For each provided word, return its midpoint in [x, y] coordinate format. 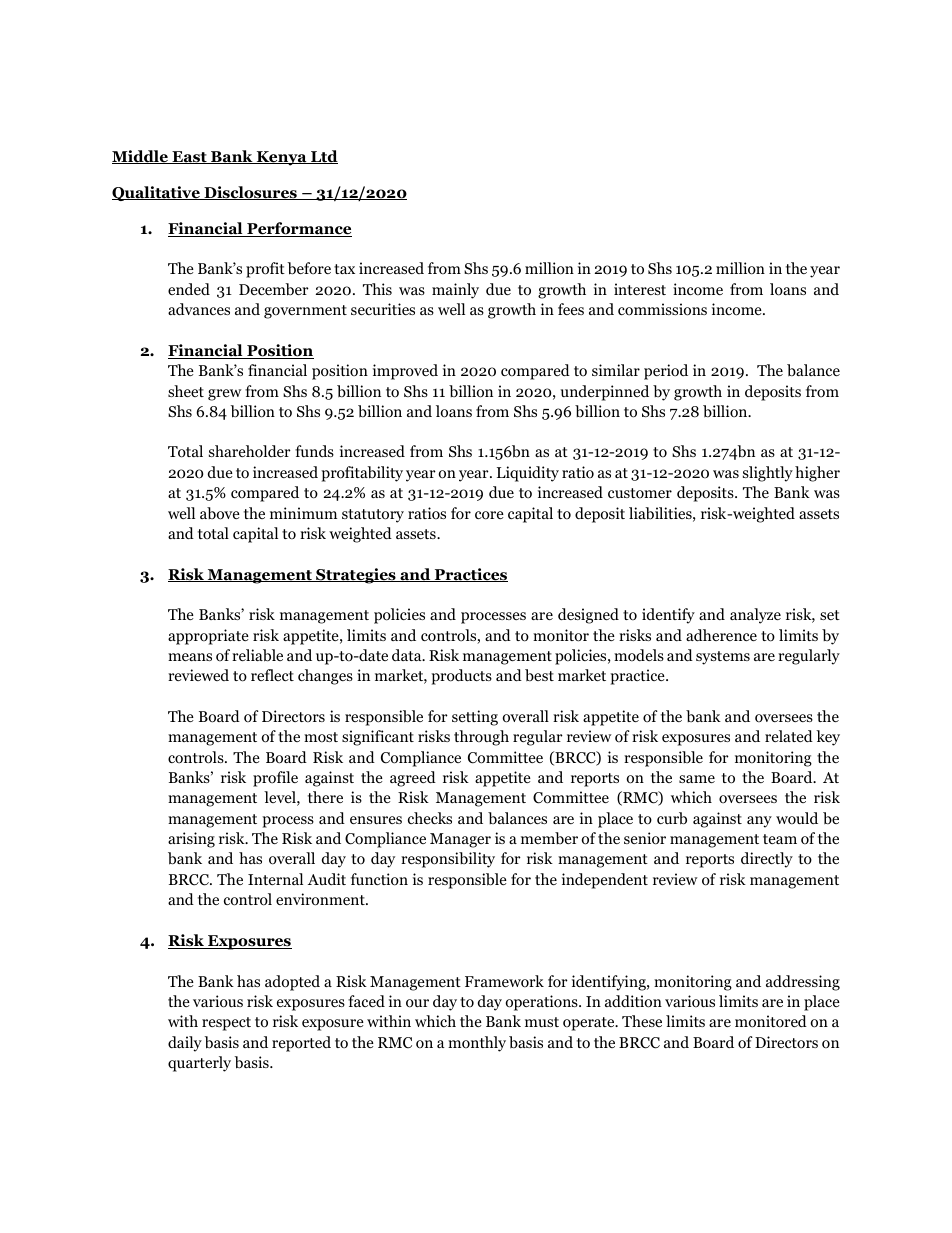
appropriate [208, 637]
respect [226, 1024]
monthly [477, 1044]
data [408, 655]
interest [640, 289]
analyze [755, 616]
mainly [455, 291]
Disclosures [250, 193]
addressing [803, 983]
